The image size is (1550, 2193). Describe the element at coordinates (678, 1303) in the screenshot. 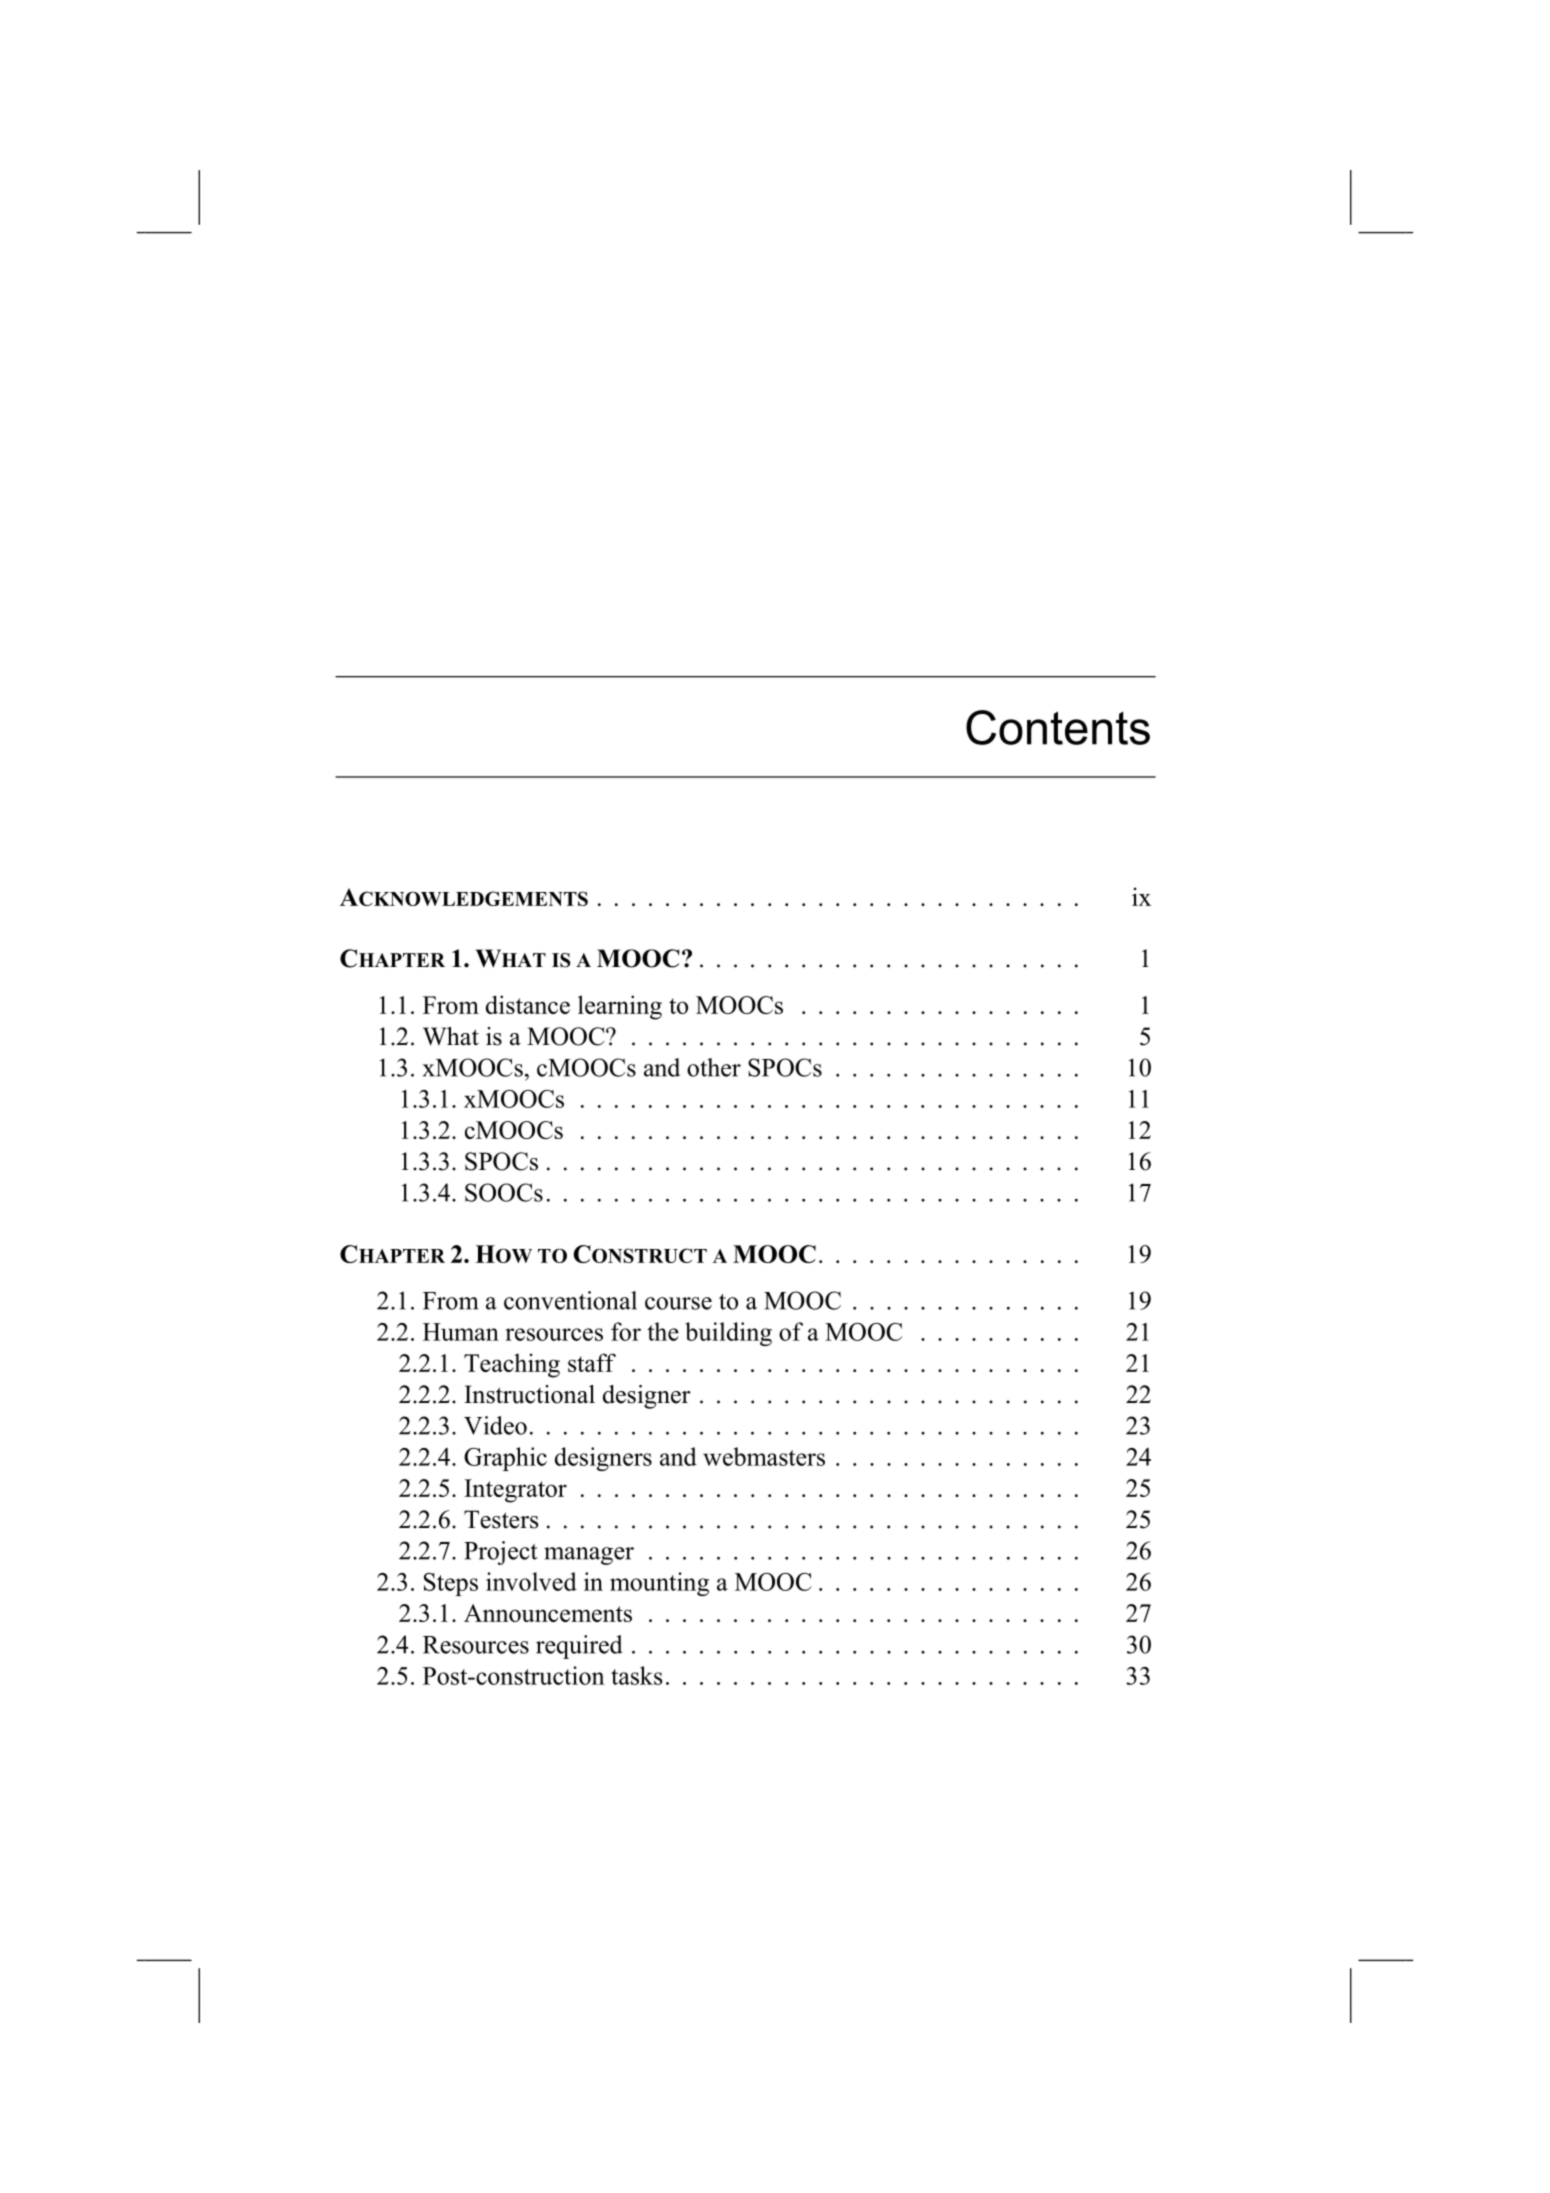

I see `course` at that location.
